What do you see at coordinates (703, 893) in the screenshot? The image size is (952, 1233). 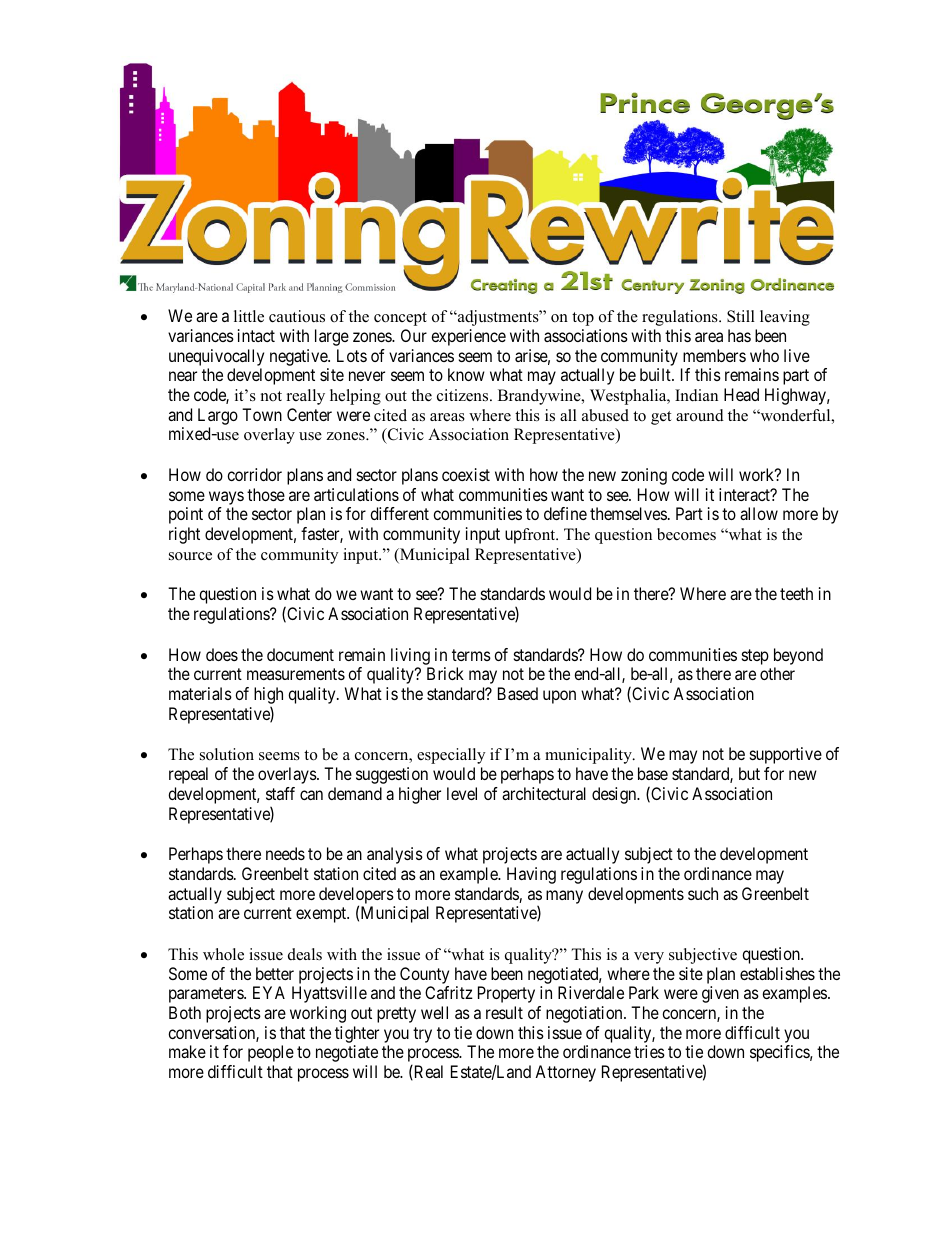 I see `such` at bounding box center [703, 893].
